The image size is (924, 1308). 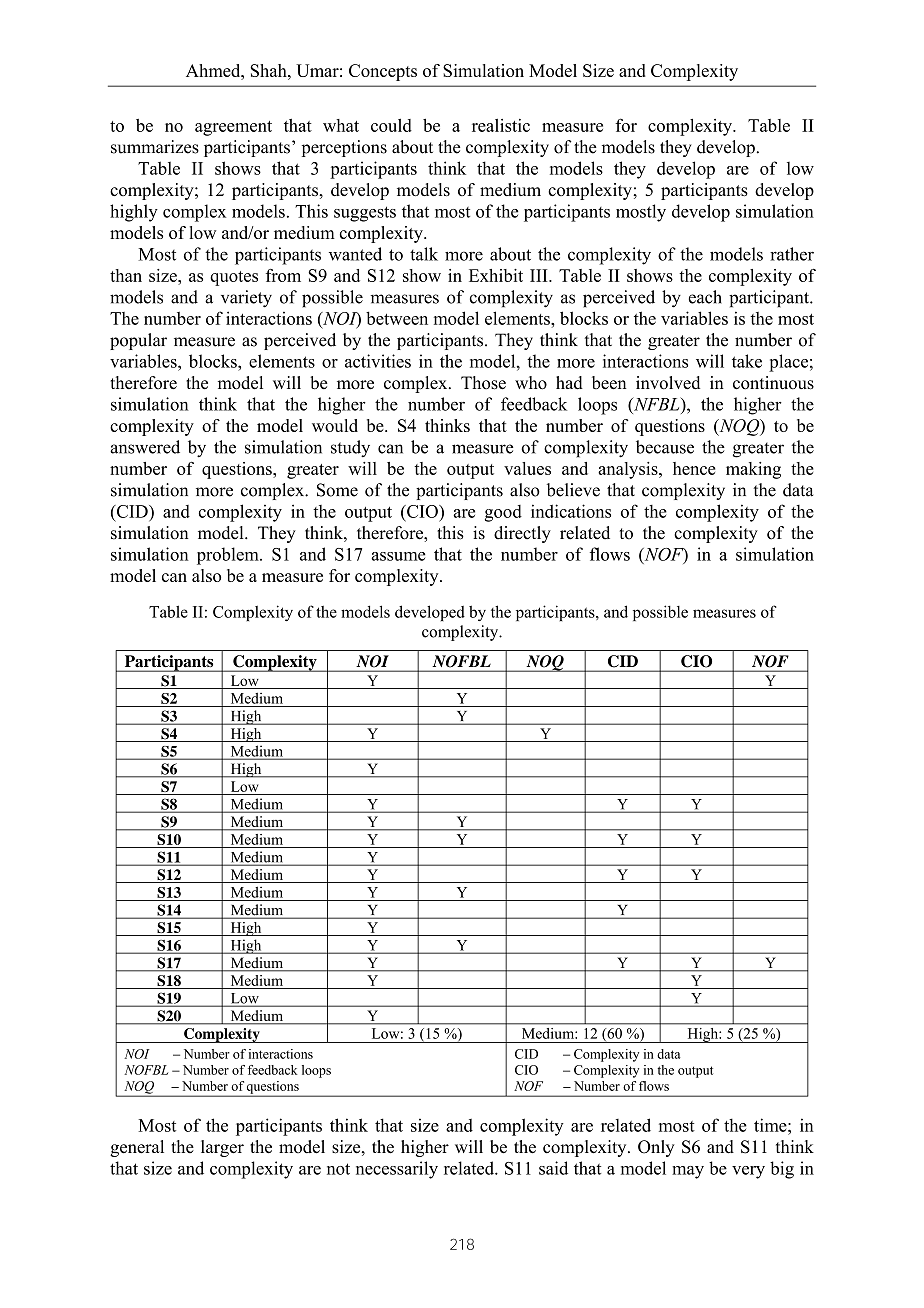 What do you see at coordinates (656, 1148) in the screenshot?
I see `Only` at bounding box center [656, 1148].
